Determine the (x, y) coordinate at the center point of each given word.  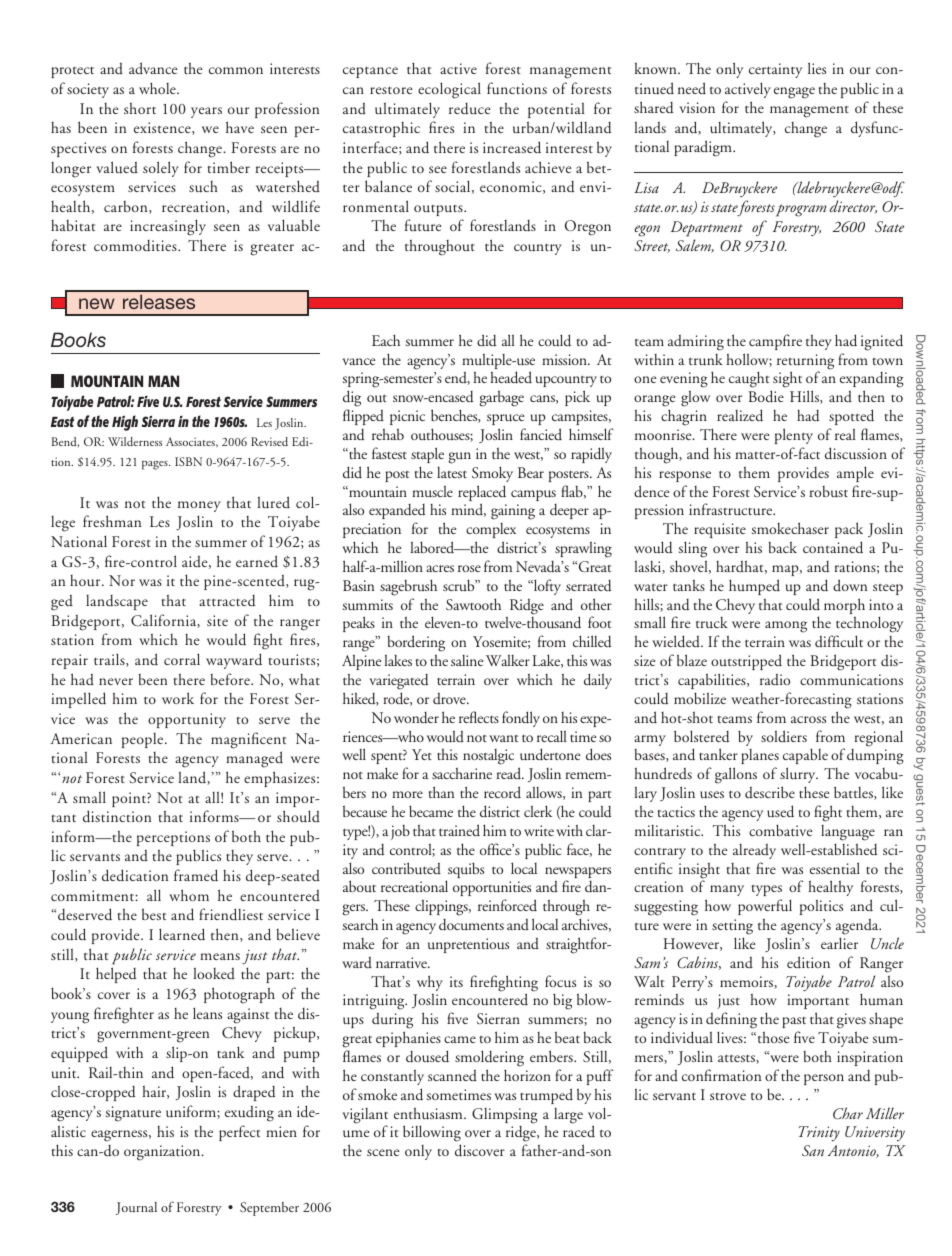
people (144, 740)
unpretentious (468, 945)
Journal (136, 1208)
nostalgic (488, 757)
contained (833, 547)
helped (116, 975)
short (140, 108)
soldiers (784, 736)
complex (491, 530)
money (199, 506)
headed (511, 377)
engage (794, 93)
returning (805, 363)
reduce (470, 109)
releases (159, 301)
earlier (839, 943)
